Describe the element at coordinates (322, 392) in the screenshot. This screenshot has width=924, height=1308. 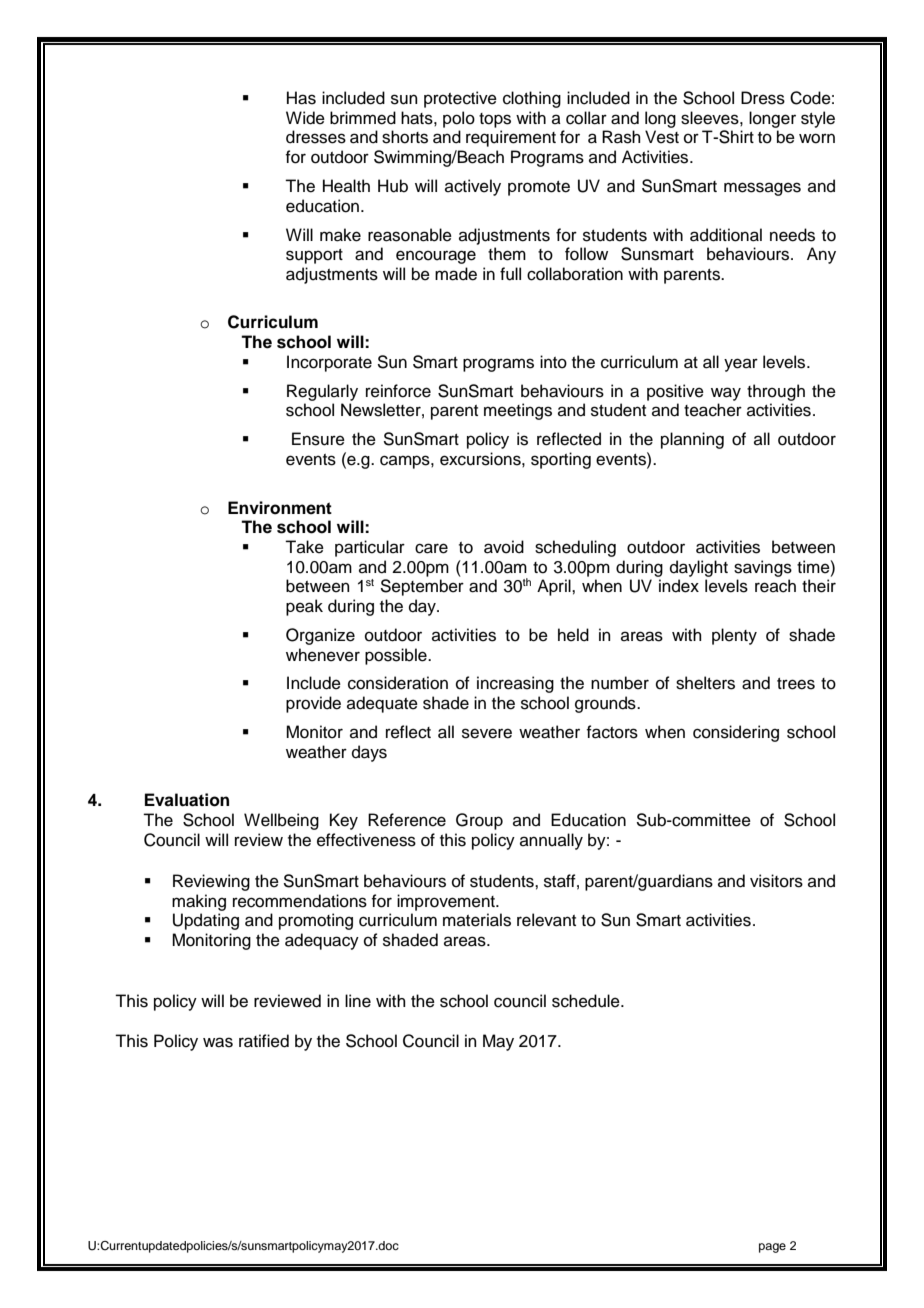
I see `Regularly` at that location.
